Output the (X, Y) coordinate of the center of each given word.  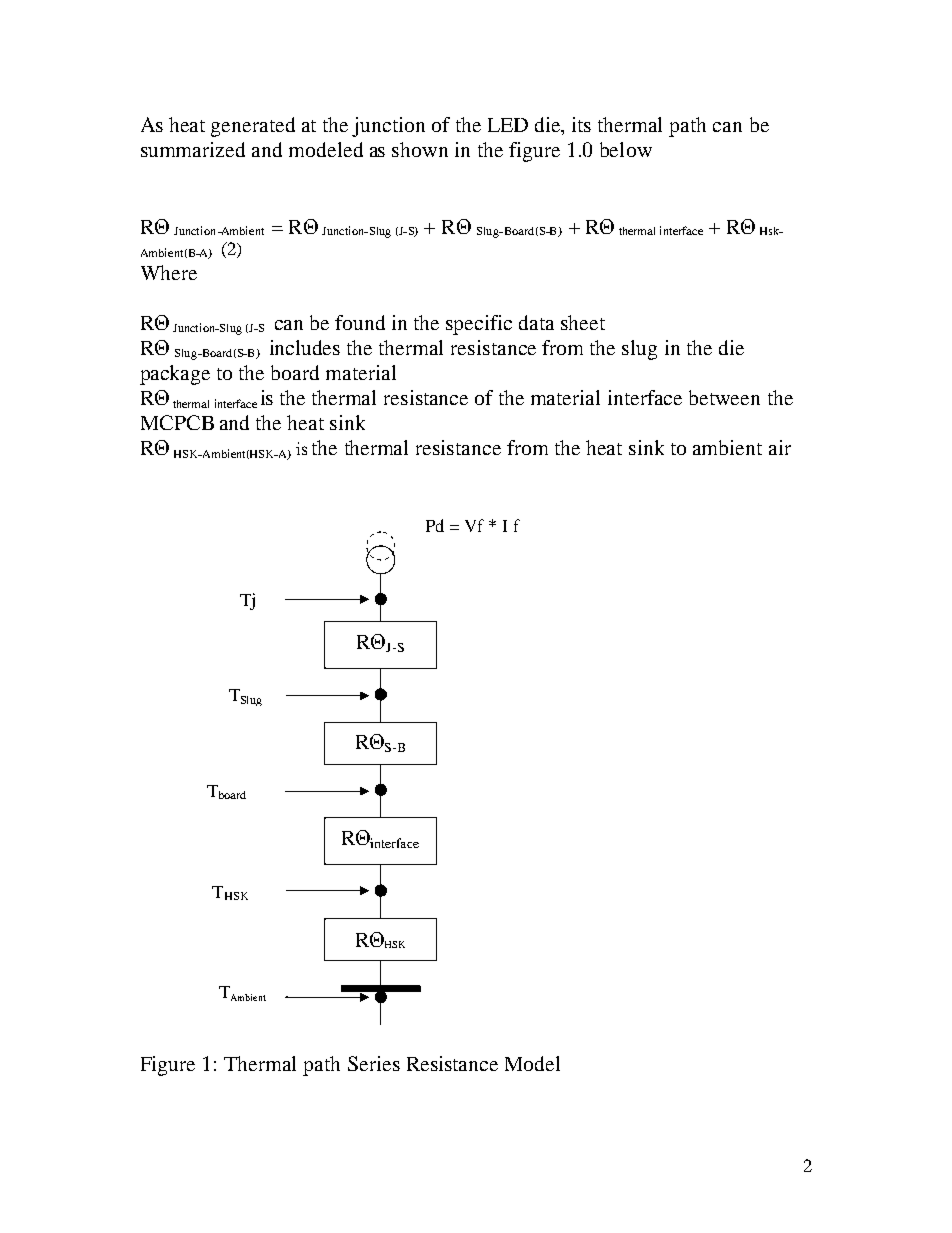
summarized (193, 149)
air (780, 447)
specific (479, 325)
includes (305, 347)
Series (374, 1063)
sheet (583, 322)
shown (420, 149)
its (581, 124)
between (724, 397)
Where (169, 272)
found (360, 322)
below (626, 149)
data (536, 322)
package (175, 375)
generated (253, 127)
